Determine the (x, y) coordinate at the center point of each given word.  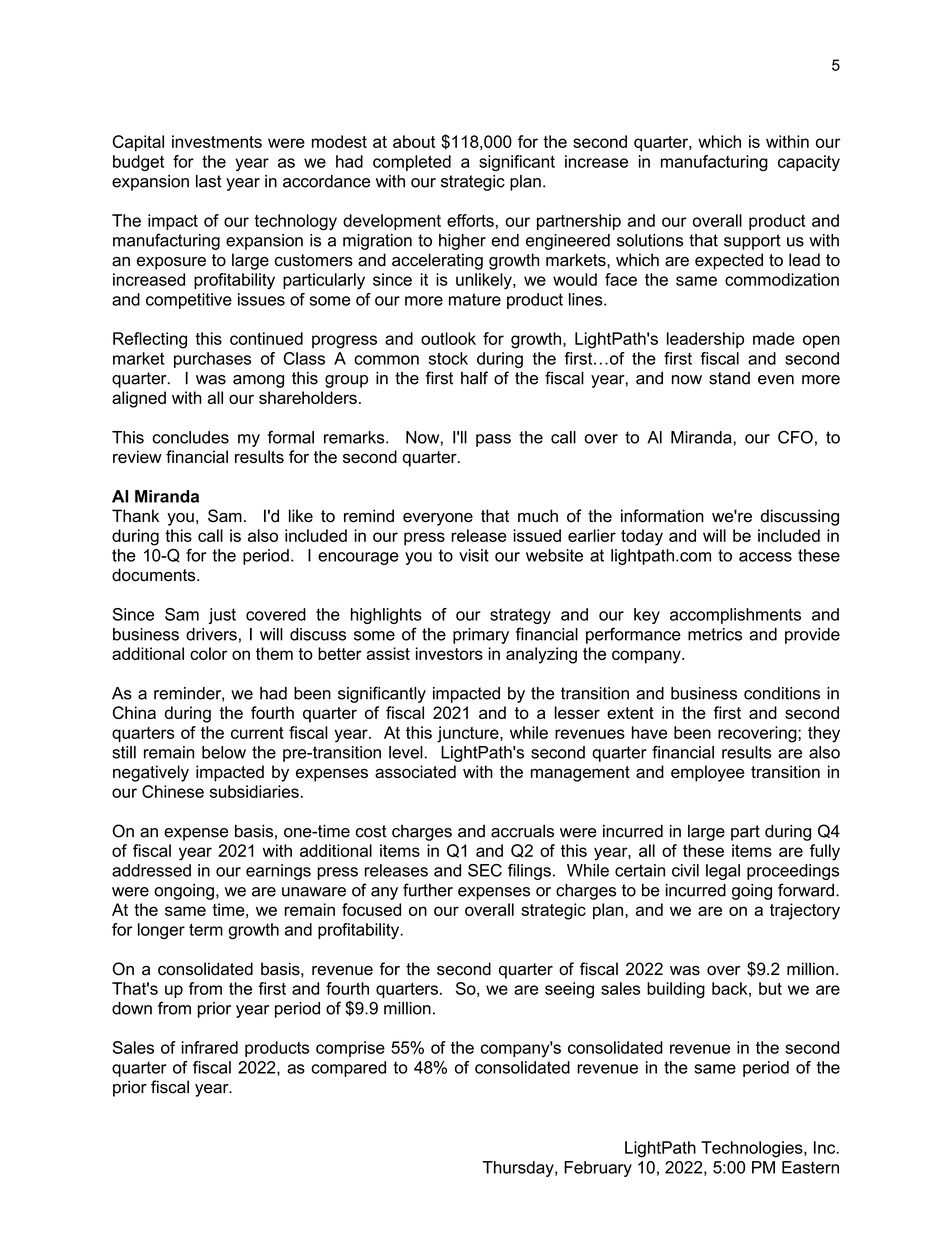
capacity (809, 163)
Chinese (173, 791)
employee (707, 773)
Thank (135, 516)
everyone (438, 519)
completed (412, 163)
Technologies (753, 1149)
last (209, 181)
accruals (522, 831)
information (662, 516)
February (598, 1169)
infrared (209, 1047)
